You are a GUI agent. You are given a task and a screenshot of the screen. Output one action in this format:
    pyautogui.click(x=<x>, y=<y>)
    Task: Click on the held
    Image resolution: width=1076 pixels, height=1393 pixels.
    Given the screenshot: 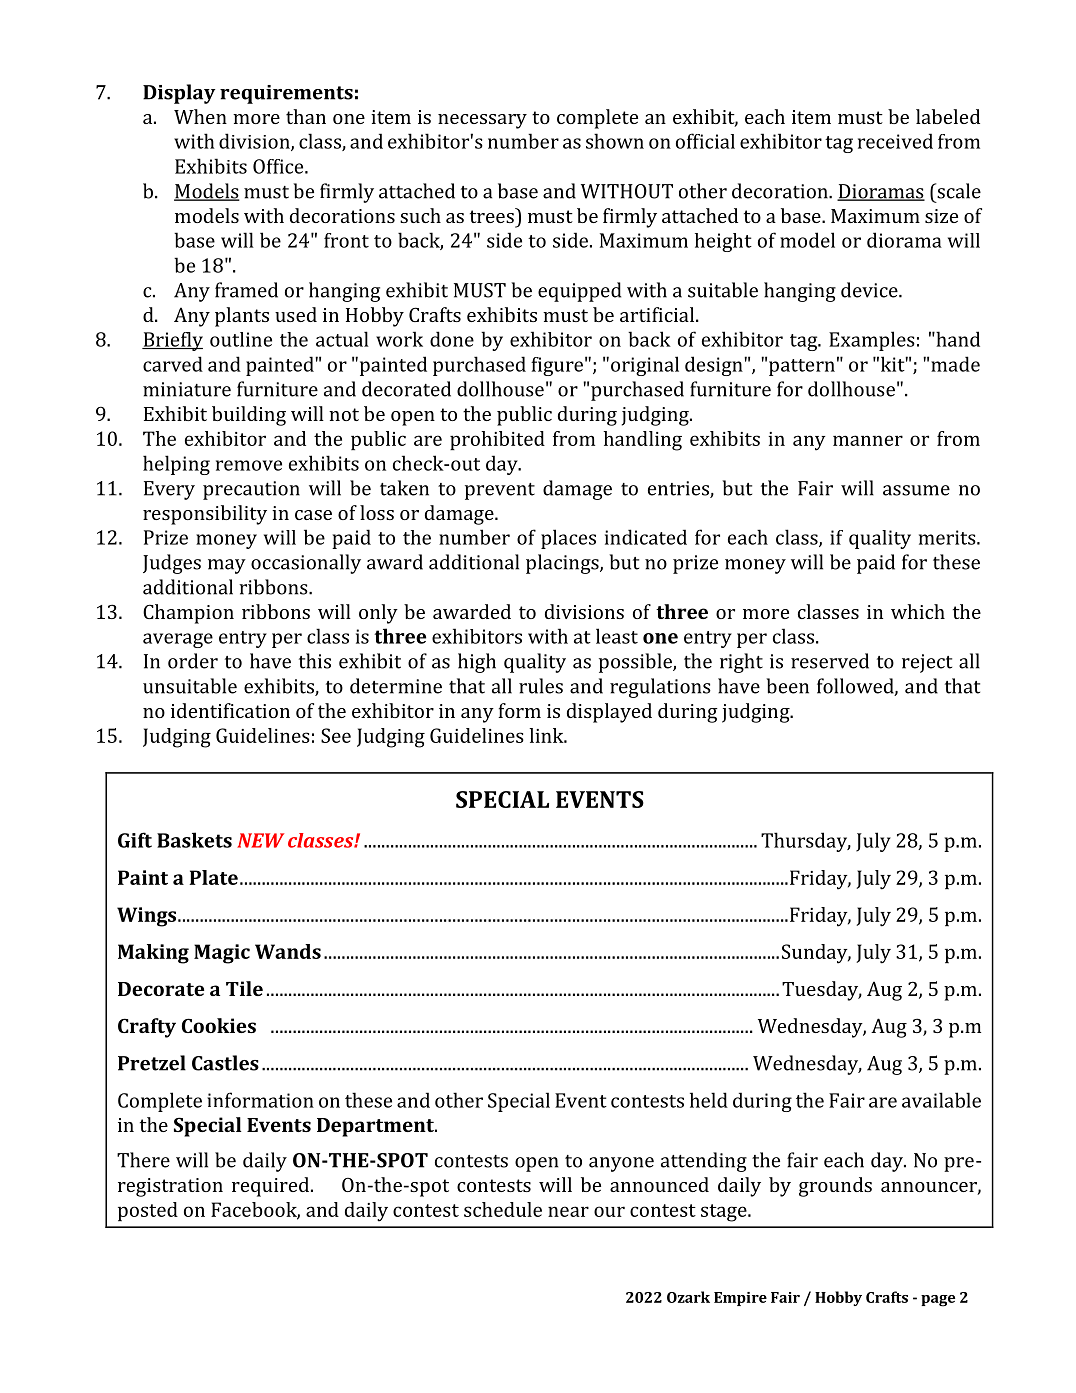 What is the action you would take?
    pyautogui.click(x=709, y=1100)
